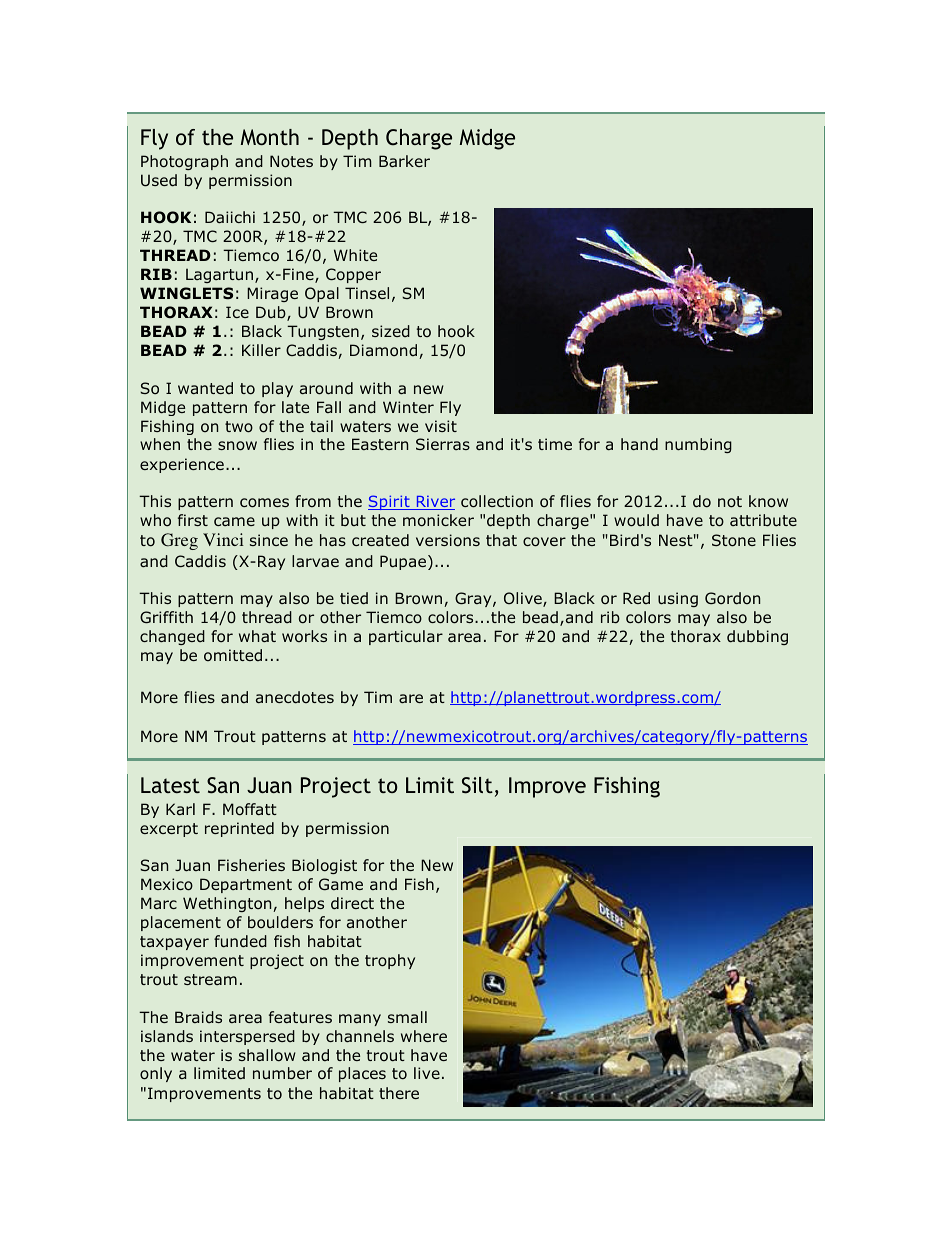 The width and height of the screenshot is (952, 1233). I want to click on particular, so click(406, 637).
